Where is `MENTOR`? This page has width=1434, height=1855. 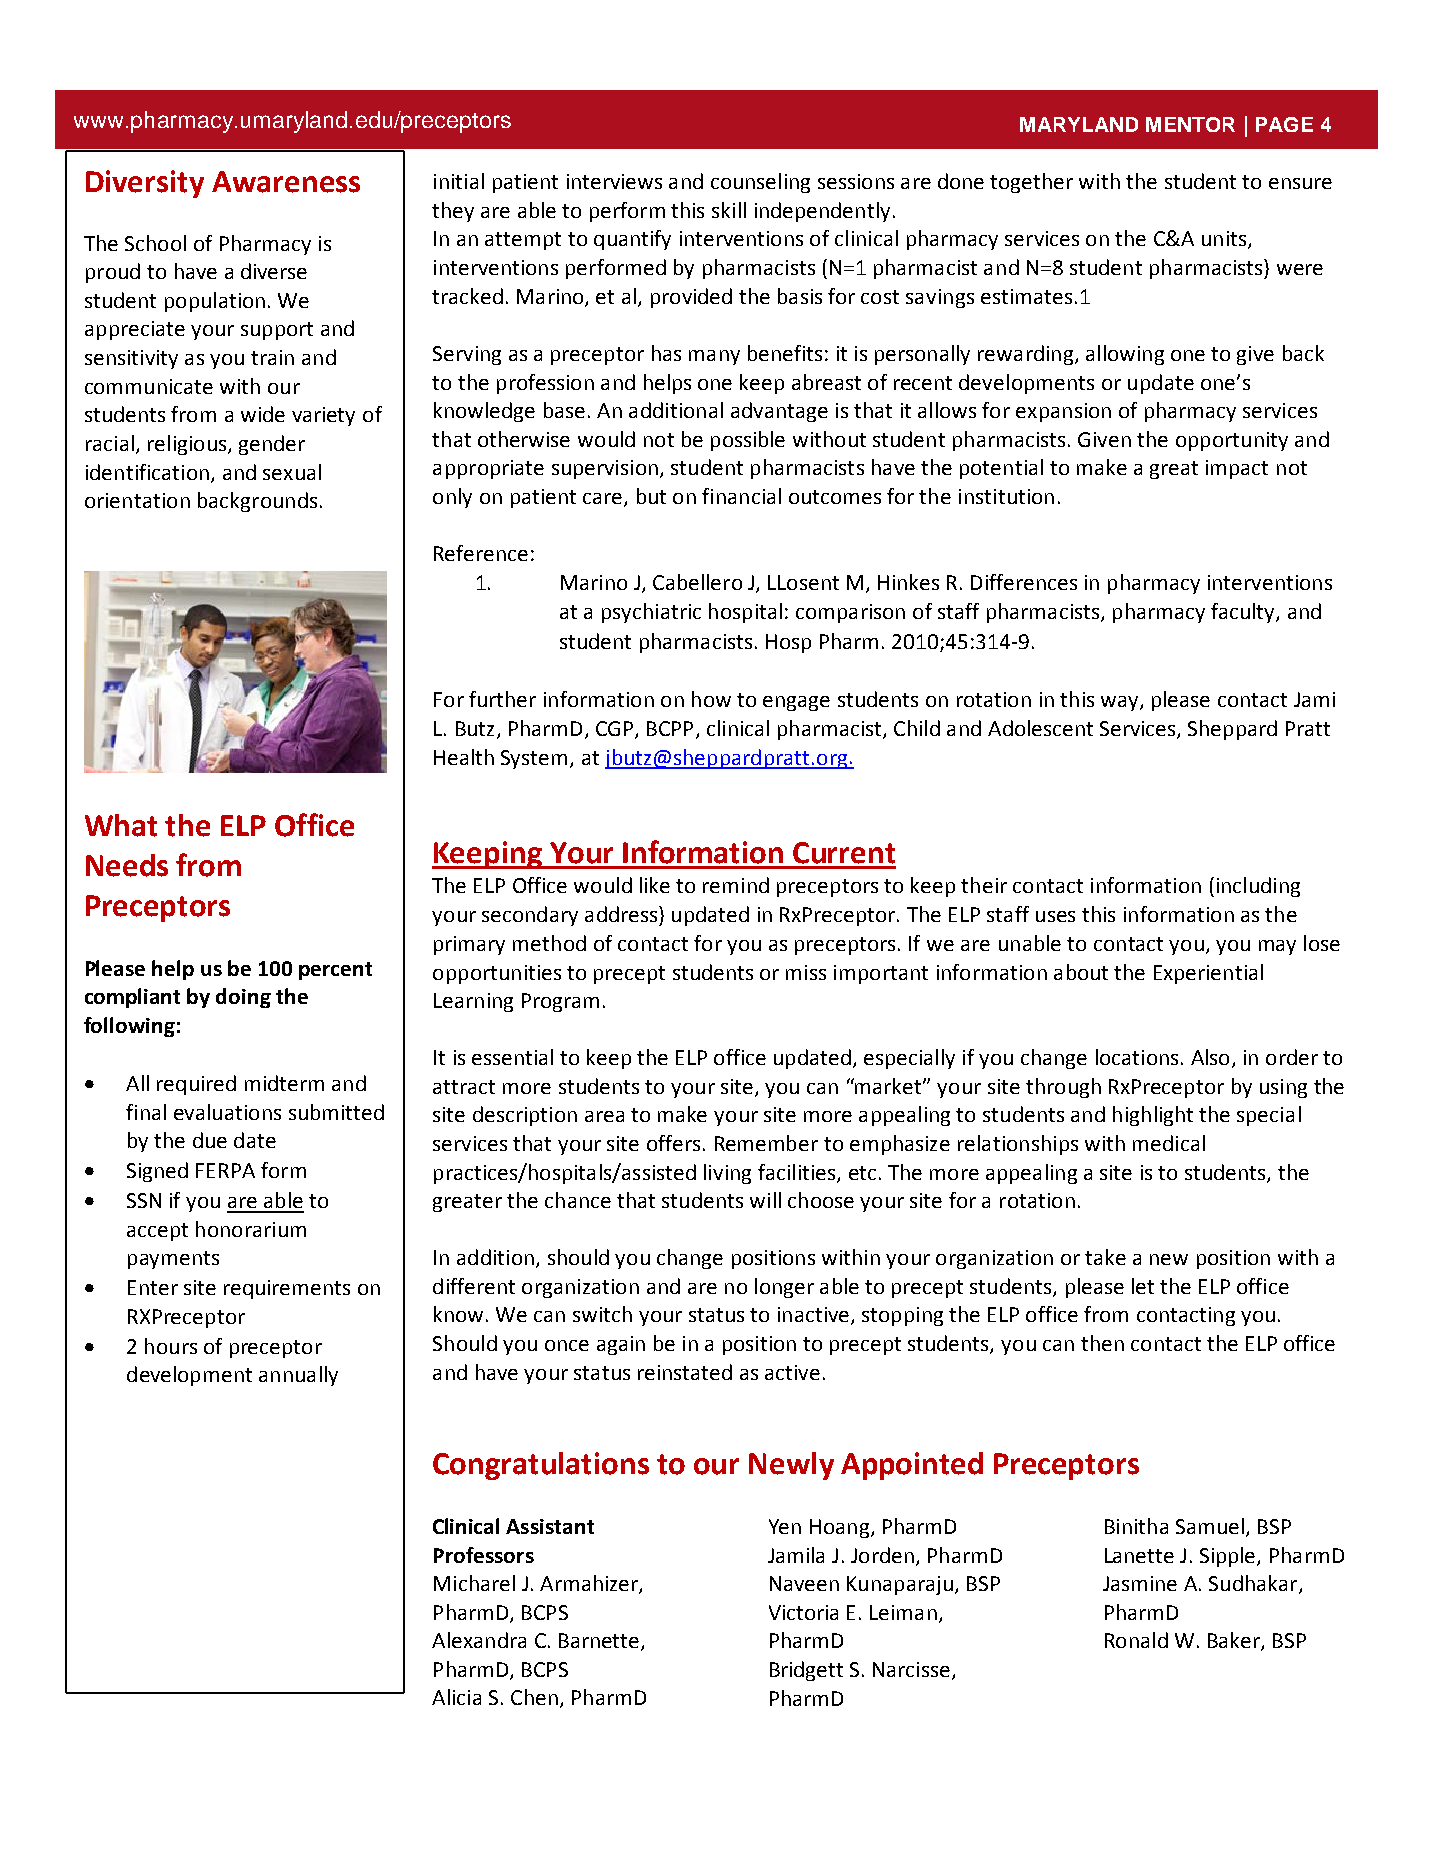
MENTOR is located at coordinates (1190, 124).
